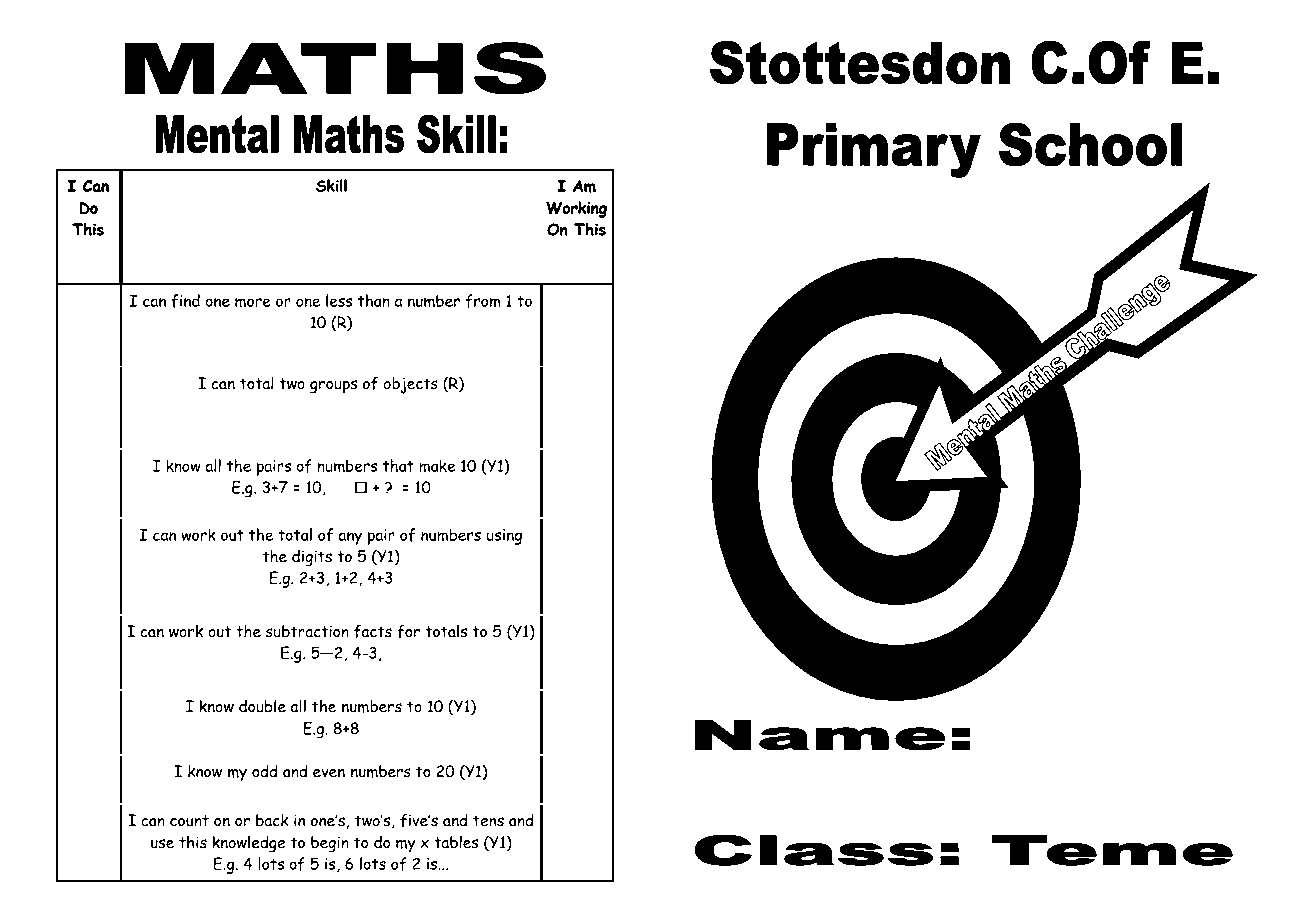 The width and height of the image is (1308, 924). I want to click on more, so click(253, 302).
